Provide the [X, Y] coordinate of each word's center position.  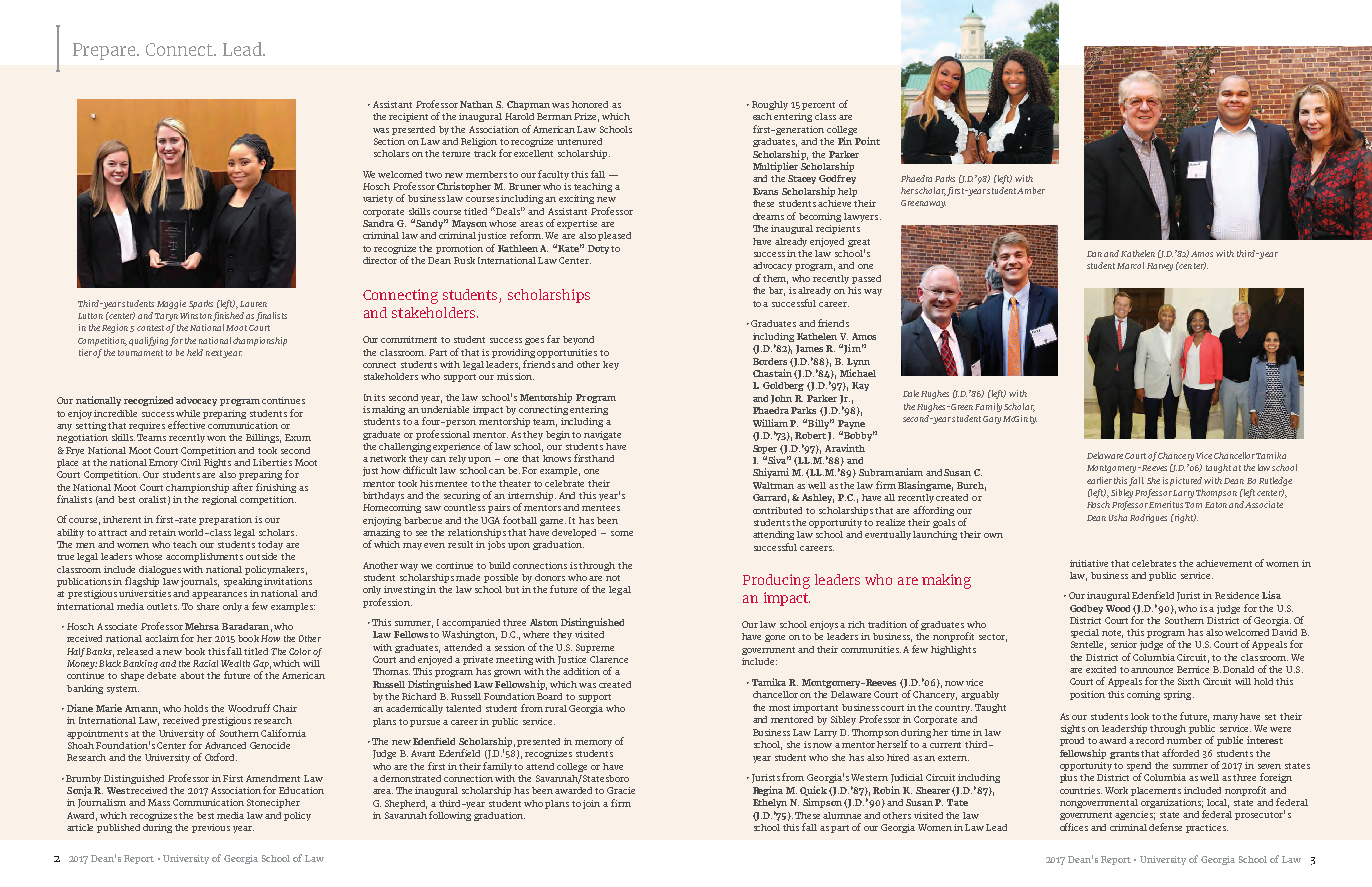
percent [818, 106]
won [216, 438]
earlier [1099, 480]
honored [590, 104]
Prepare [105, 51]
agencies [1135, 815]
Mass [159, 802]
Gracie [621, 790]
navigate [602, 435]
